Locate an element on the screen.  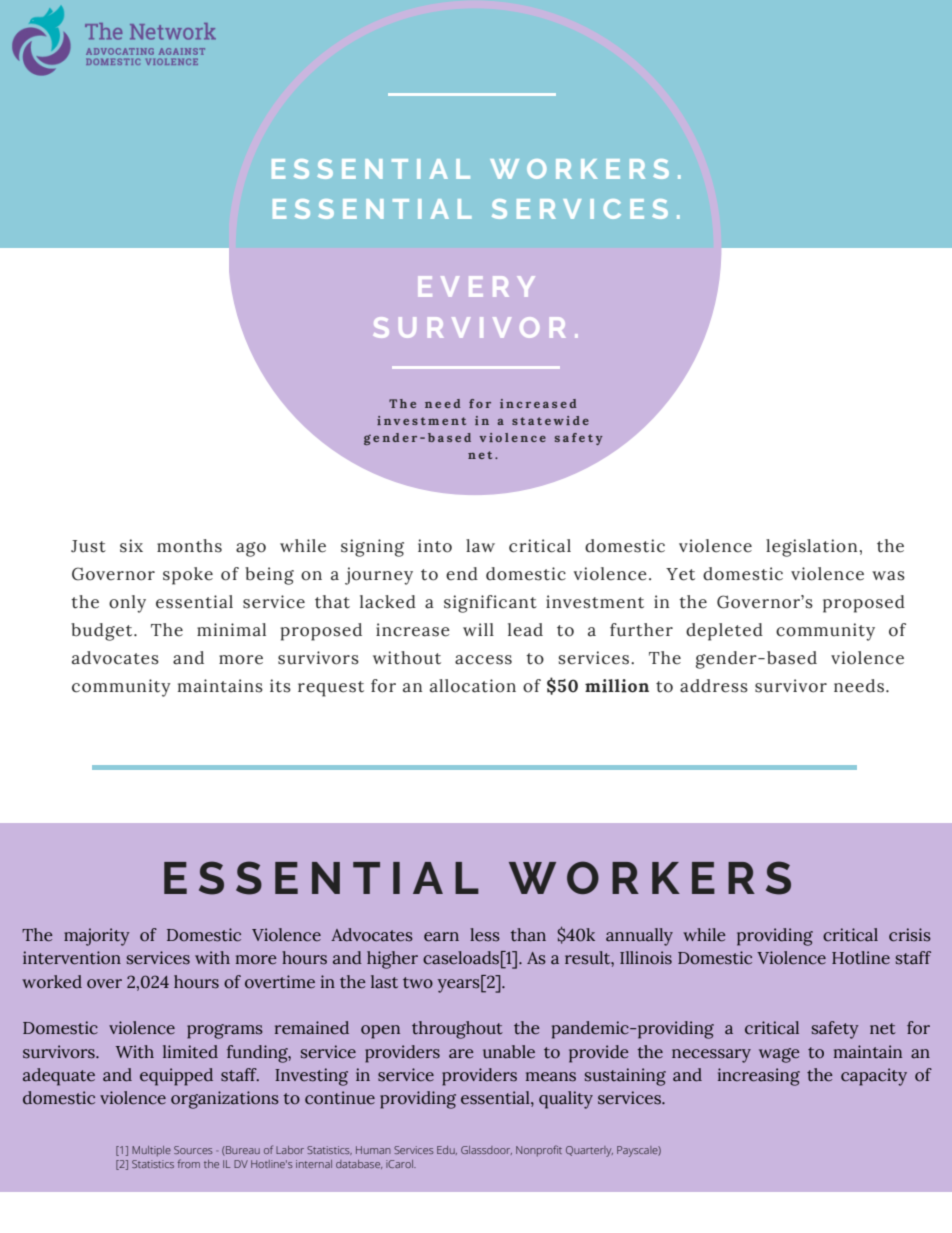
spoke is located at coordinates (188, 576).
